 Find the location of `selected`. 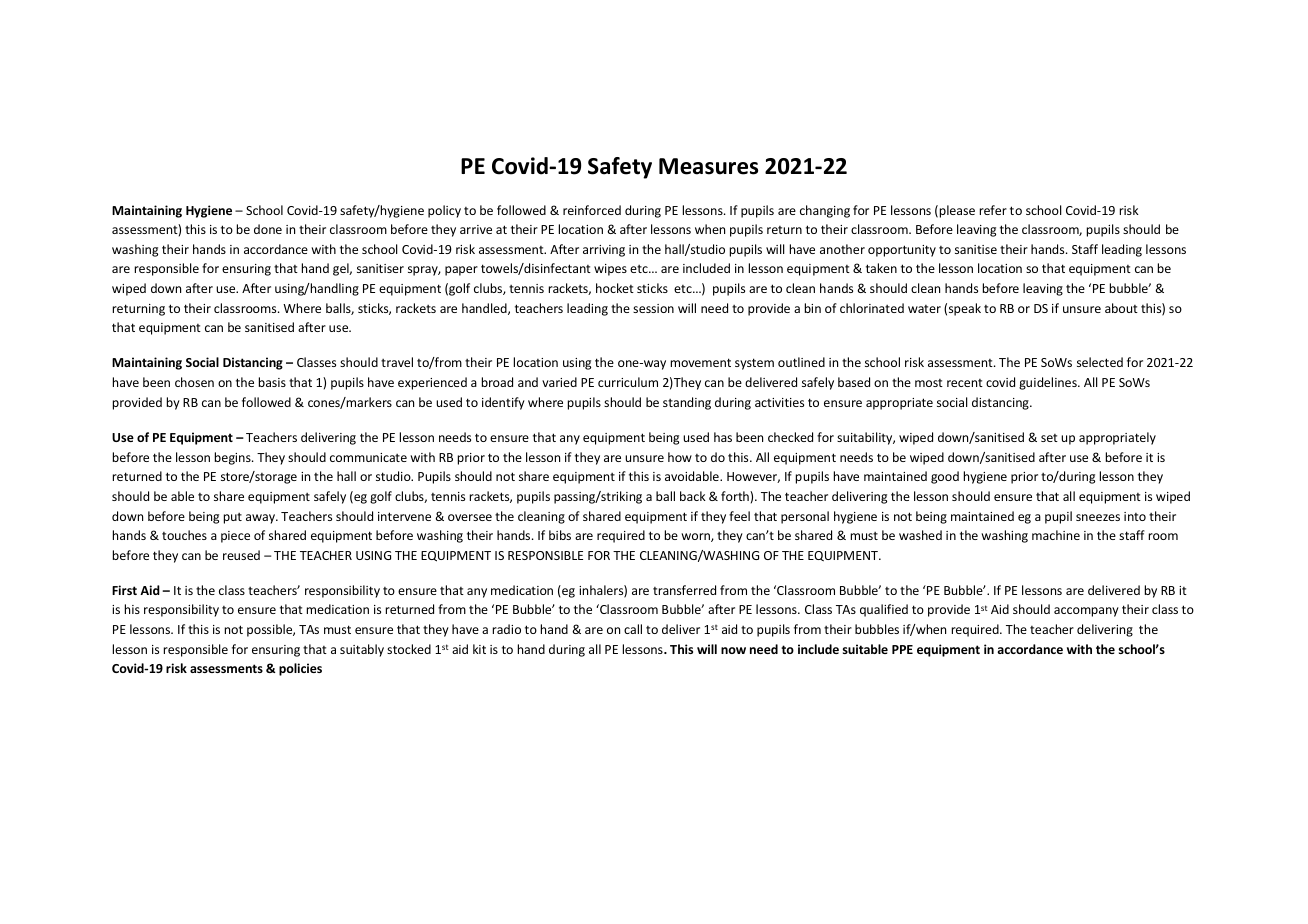

selected is located at coordinates (1100, 362).
